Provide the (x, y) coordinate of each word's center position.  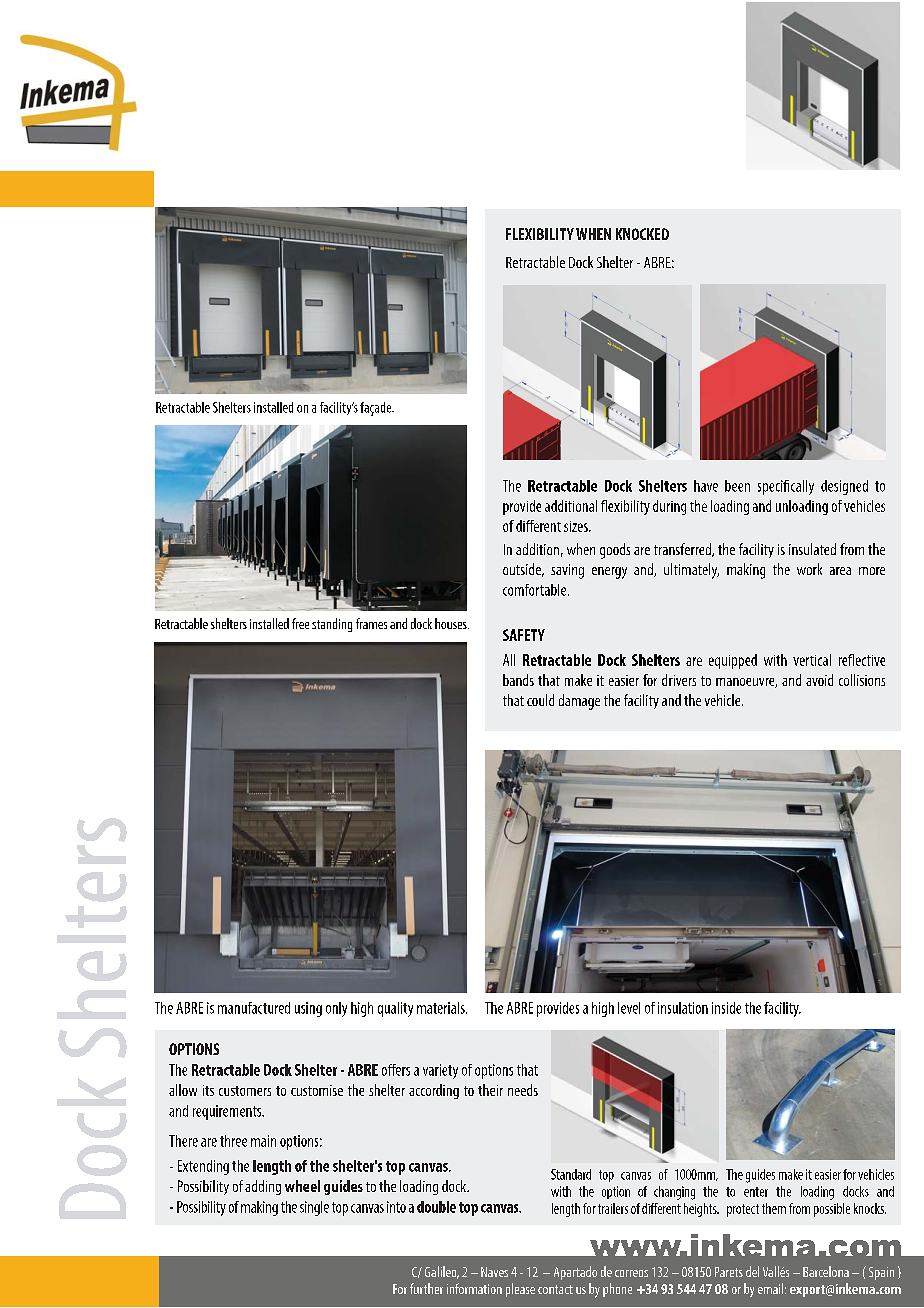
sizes (577, 526)
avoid (819, 680)
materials (442, 1008)
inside (726, 1008)
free (300, 623)
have (706, 486)
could (540, 700)
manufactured (254, 1008)
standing (332, 625)
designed (844, 487)
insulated (812, 549)
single (314, 1208)
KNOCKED (642, 234)
